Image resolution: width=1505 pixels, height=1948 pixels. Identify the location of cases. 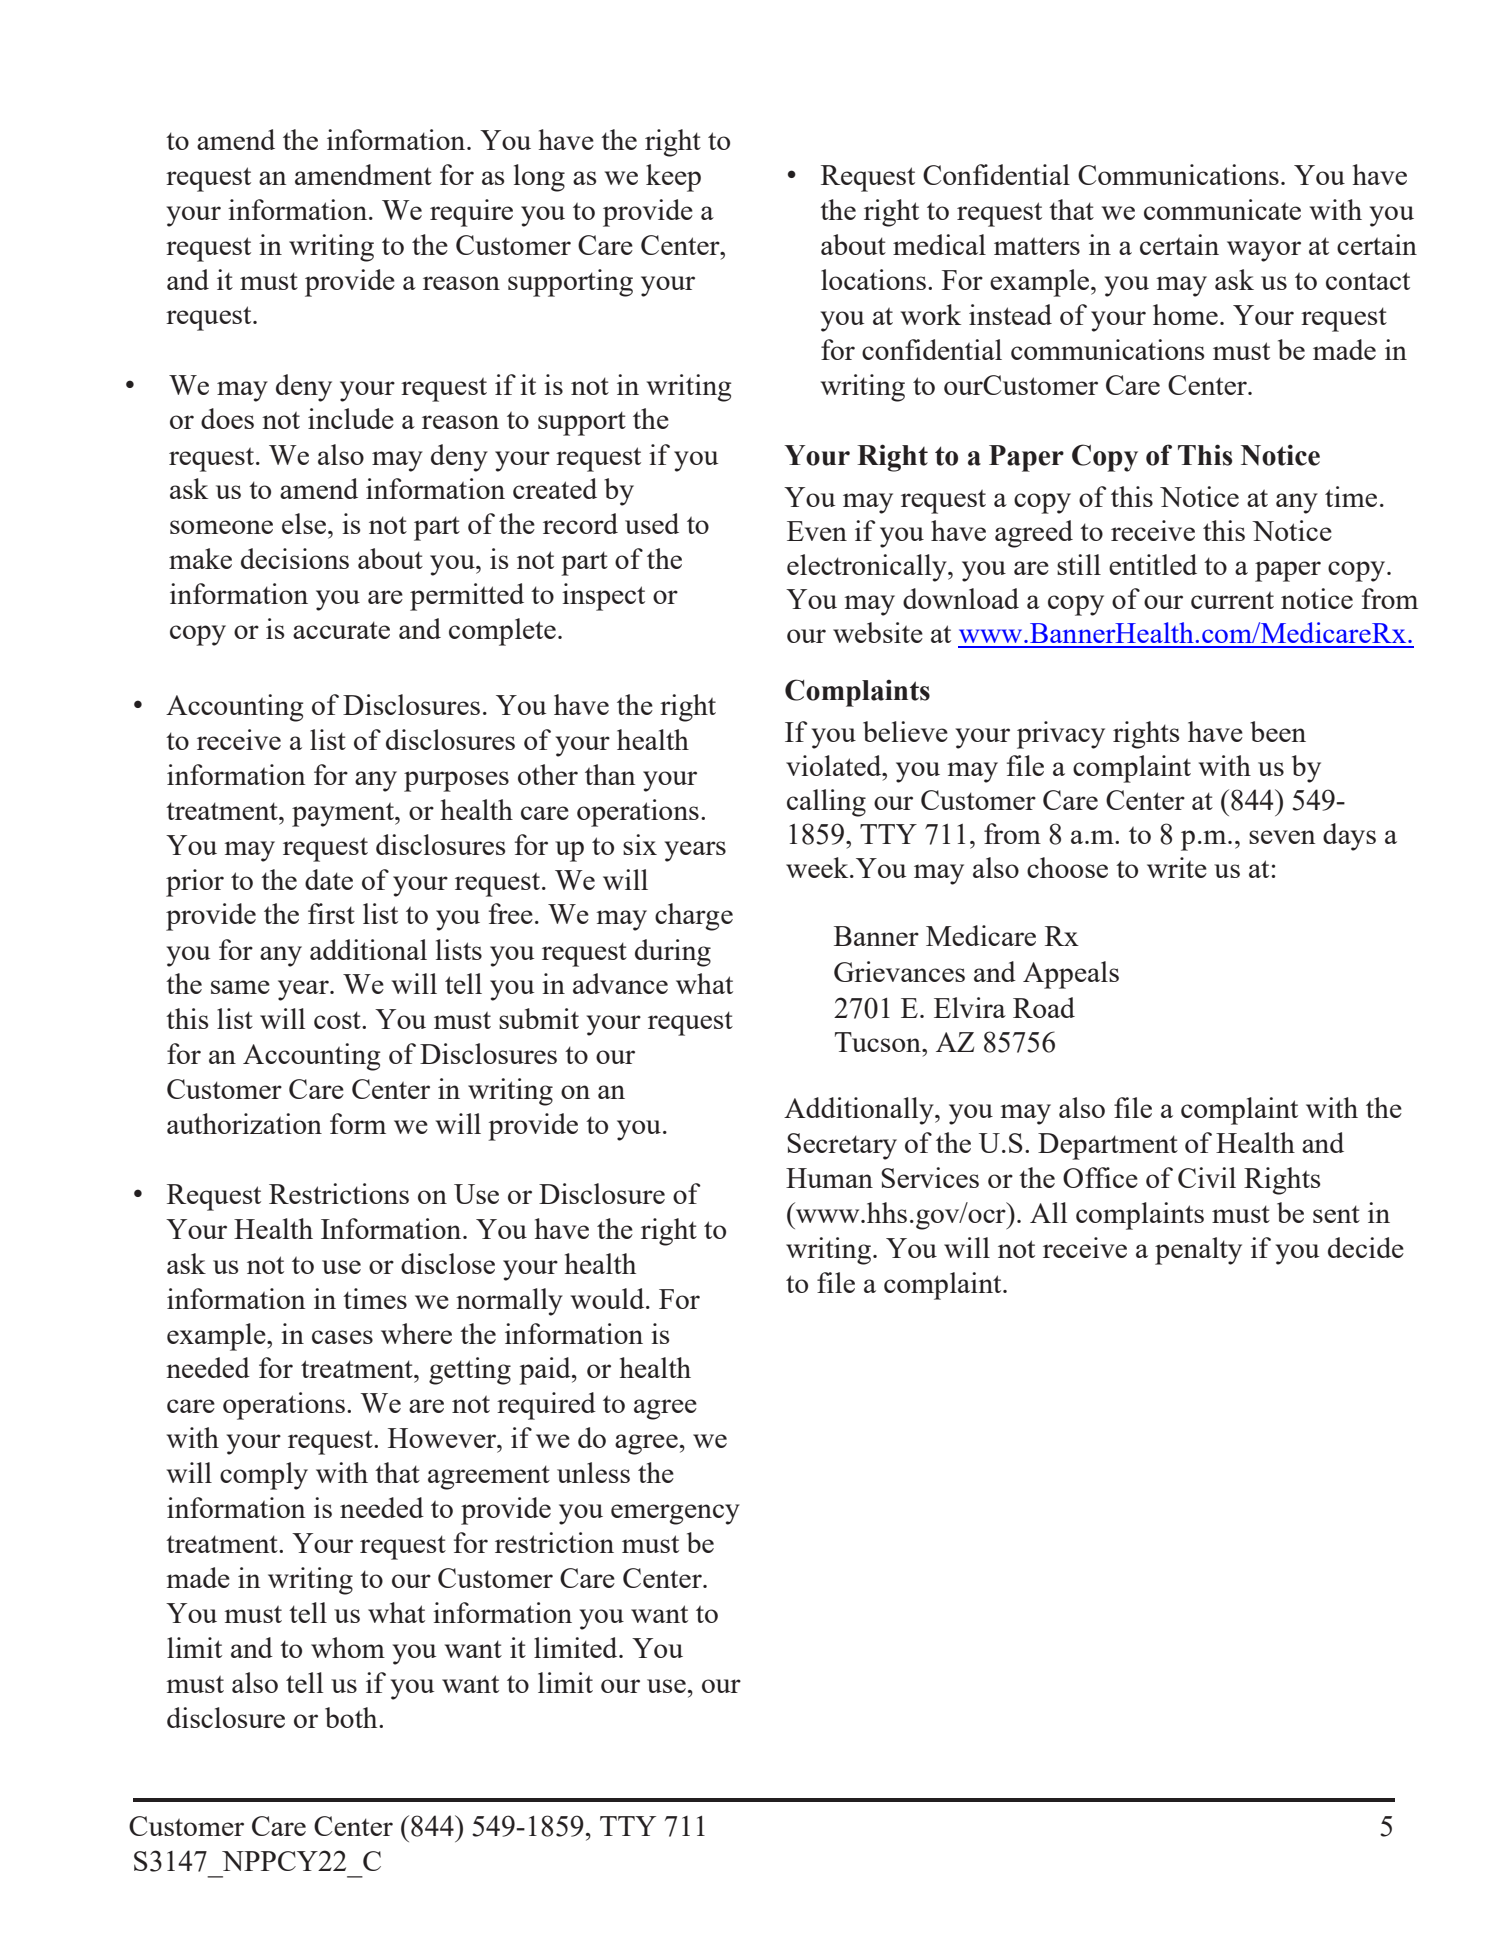
(342, 1337).
